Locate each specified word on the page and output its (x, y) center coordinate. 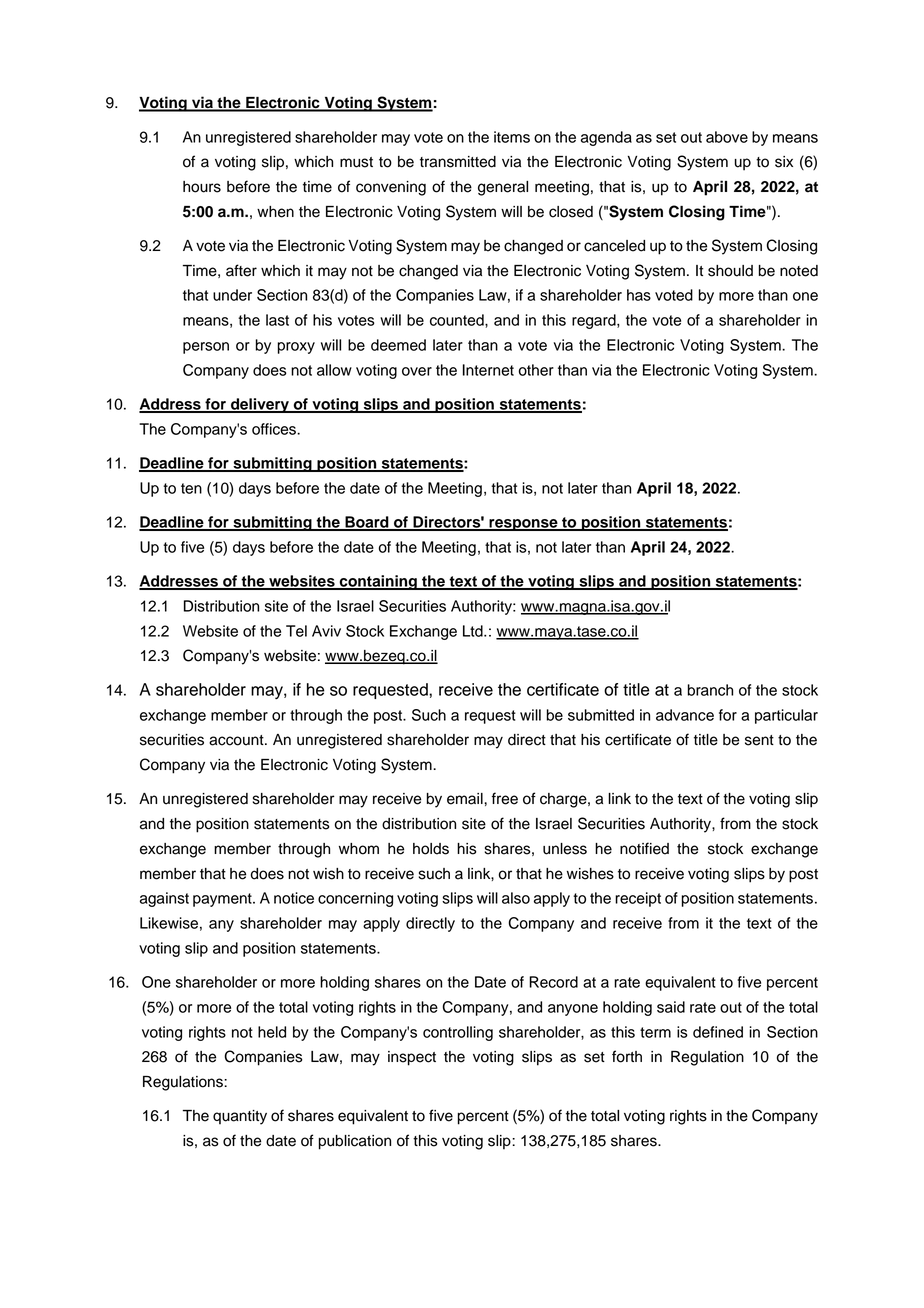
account (237, 740)
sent (759, 740)
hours (202, 187)
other (536, 370)
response (523, 525)
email (466, 799)
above (727, 137)
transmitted (458, 162)
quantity (240, 1117)
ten (191, 488)
